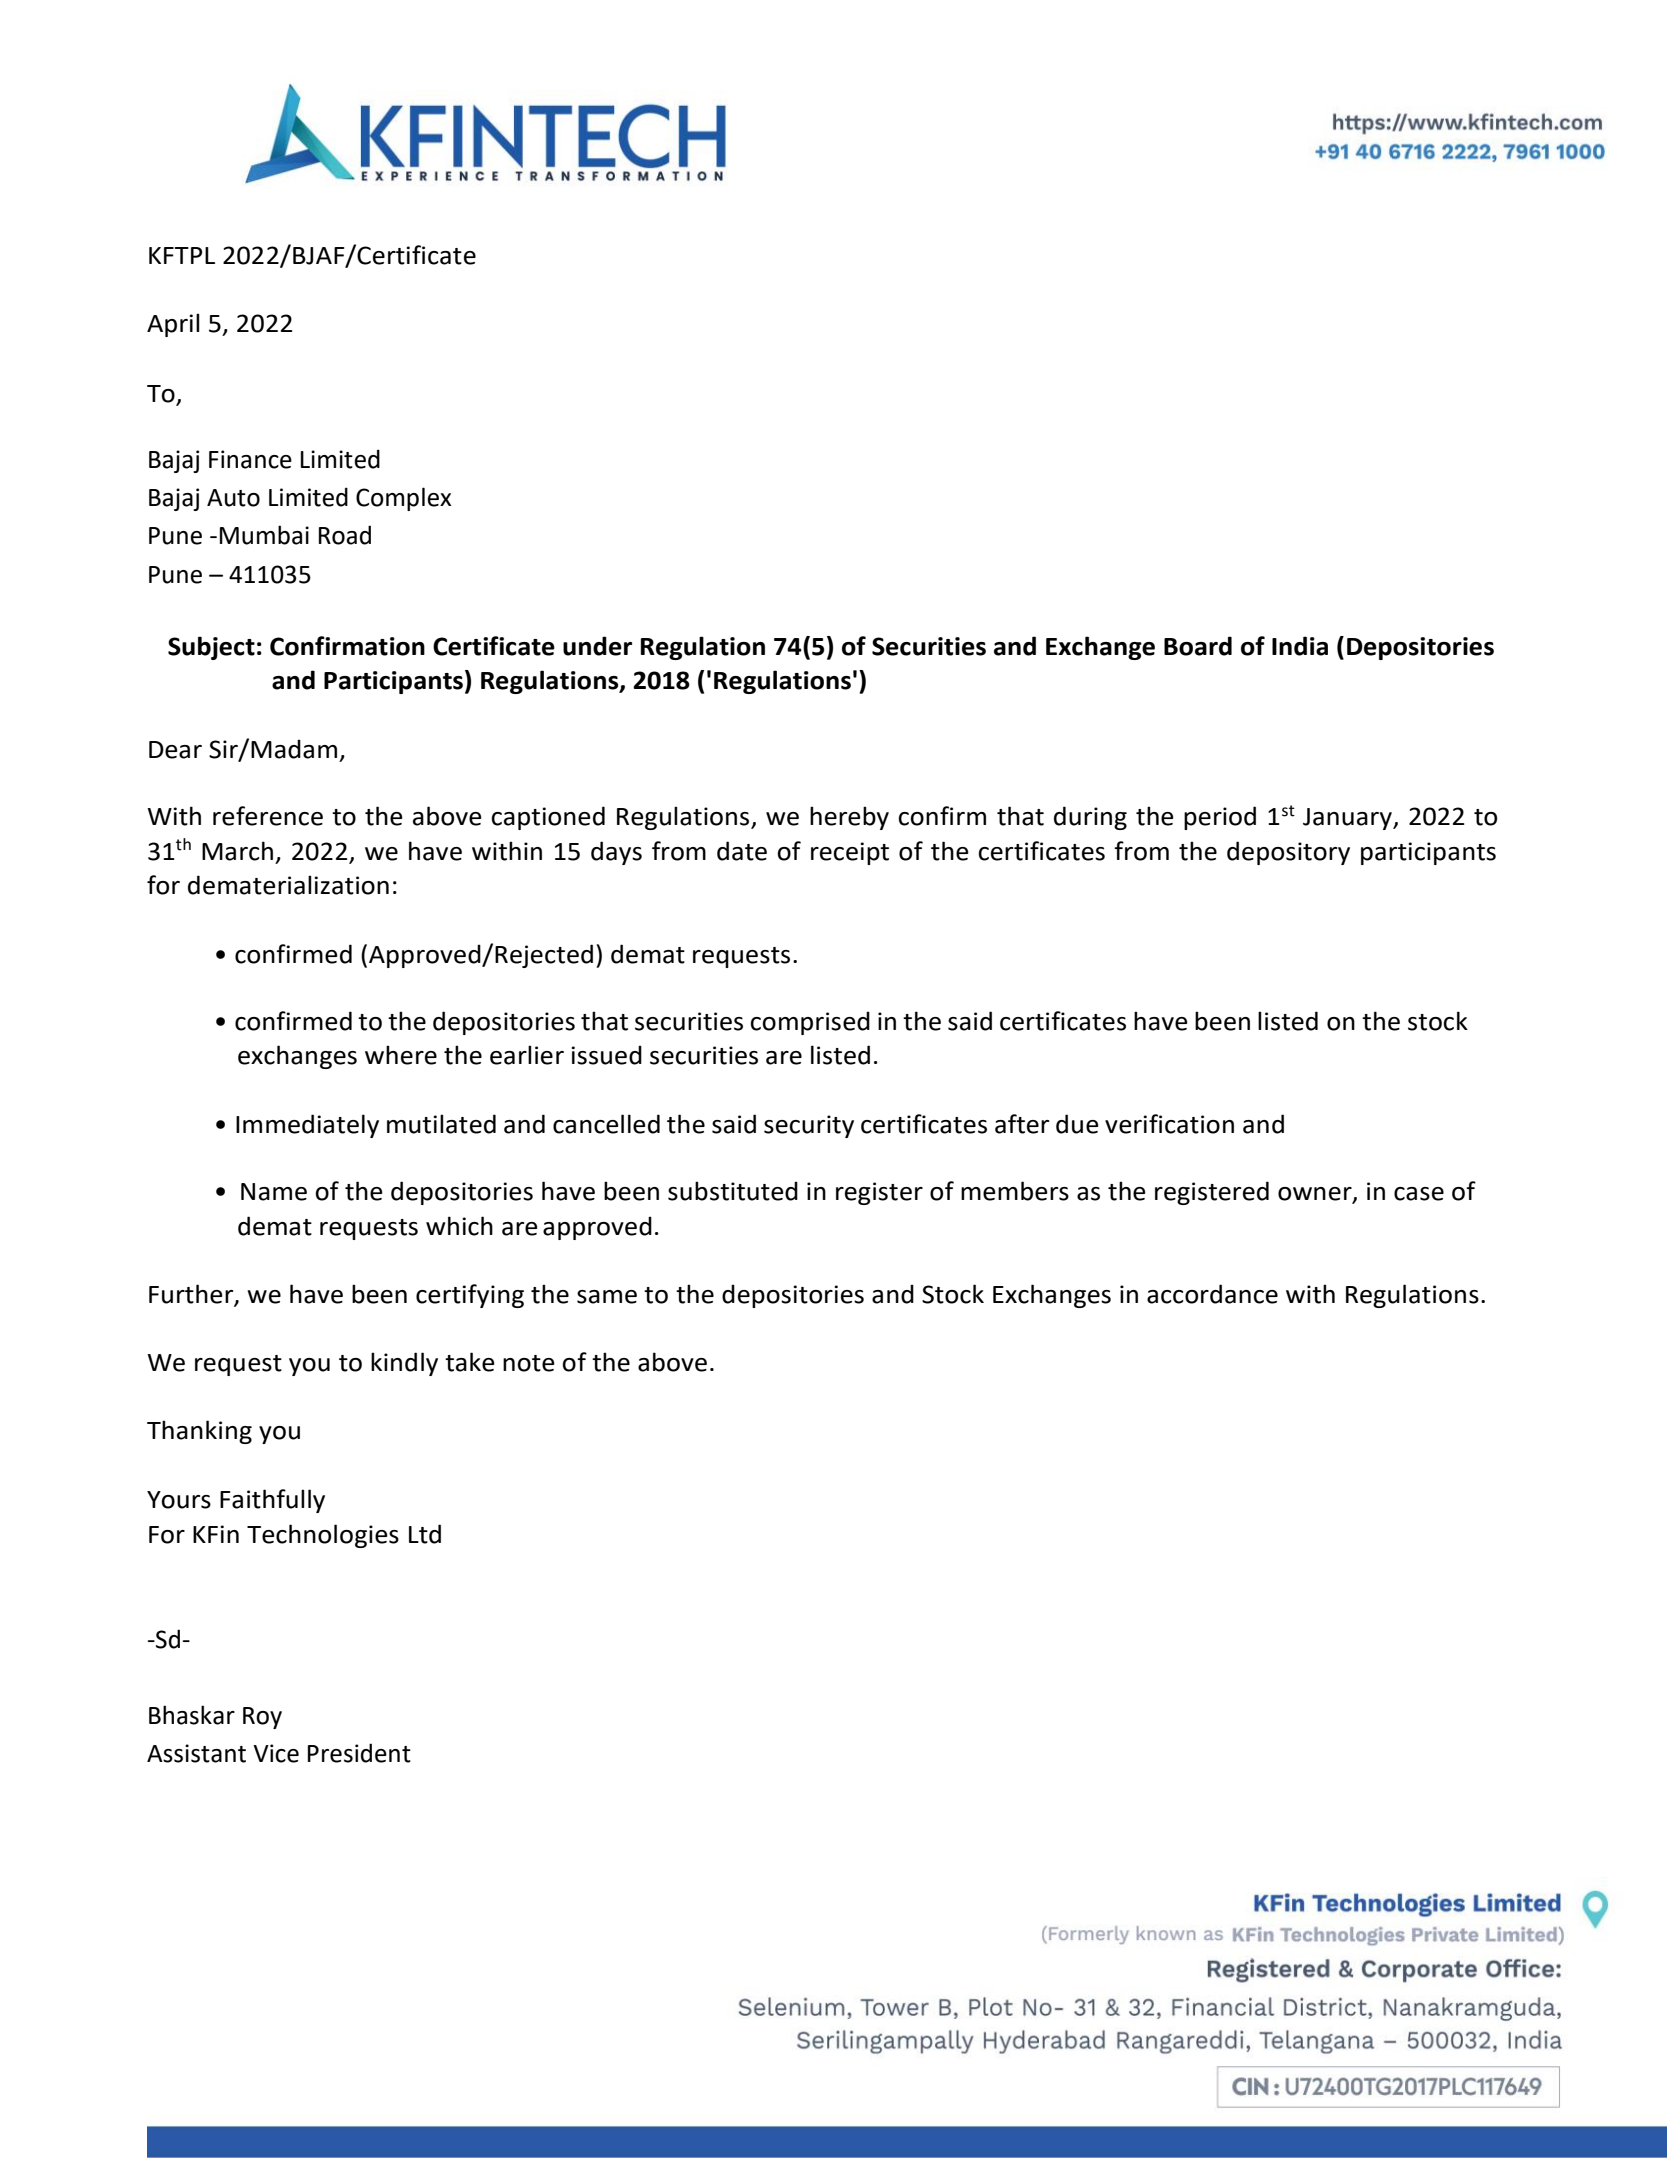 This screenshot has width=1667, height=2158. What do you see at coordinates (211, 648) in the screenshot?
I see `Subject` at bounding box center [211, 648].
